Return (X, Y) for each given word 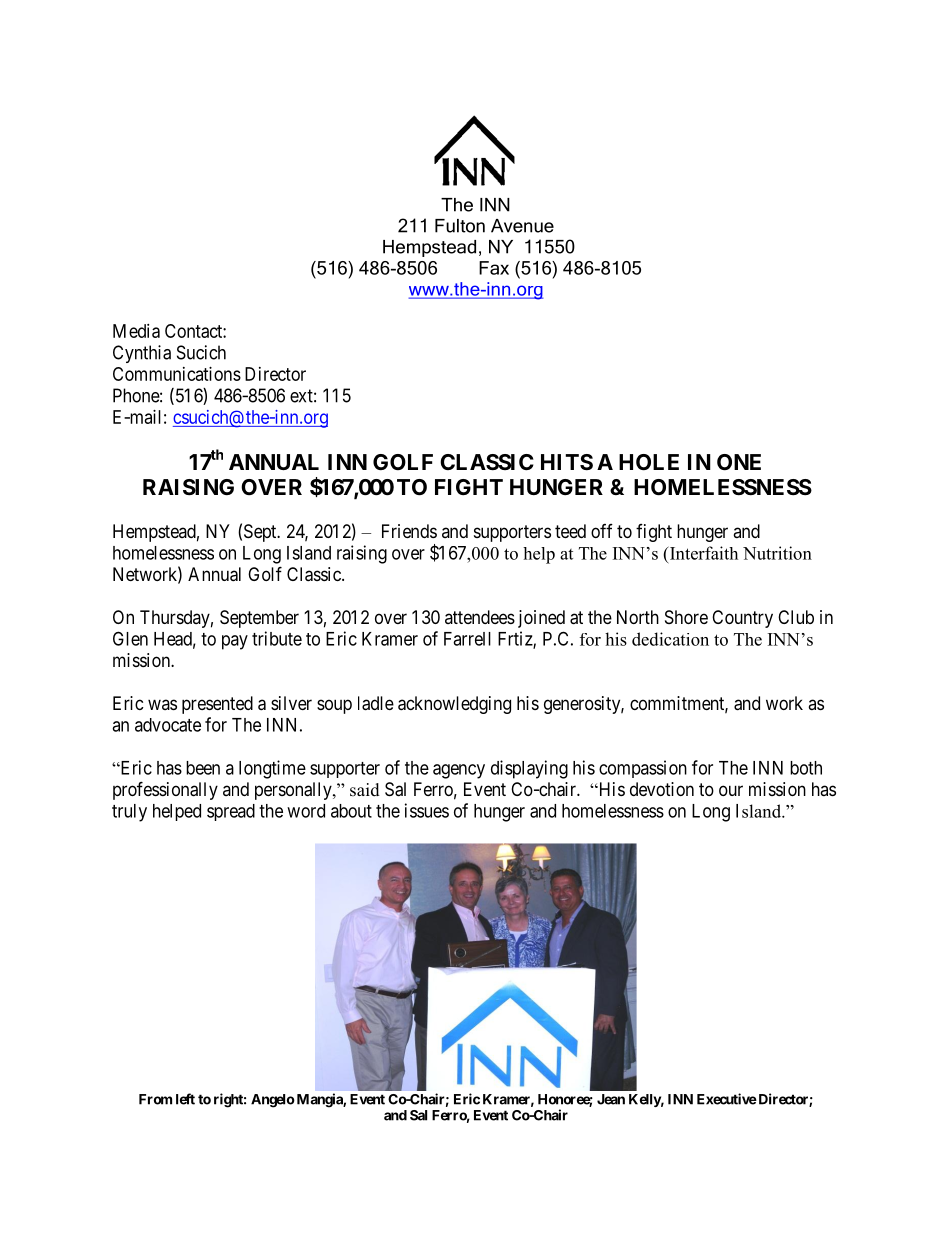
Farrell (467, 639)
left (185, 1099)
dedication (670, 639)
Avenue (522, 226)
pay (235, 642)
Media (136, 331)
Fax (494, 268)
